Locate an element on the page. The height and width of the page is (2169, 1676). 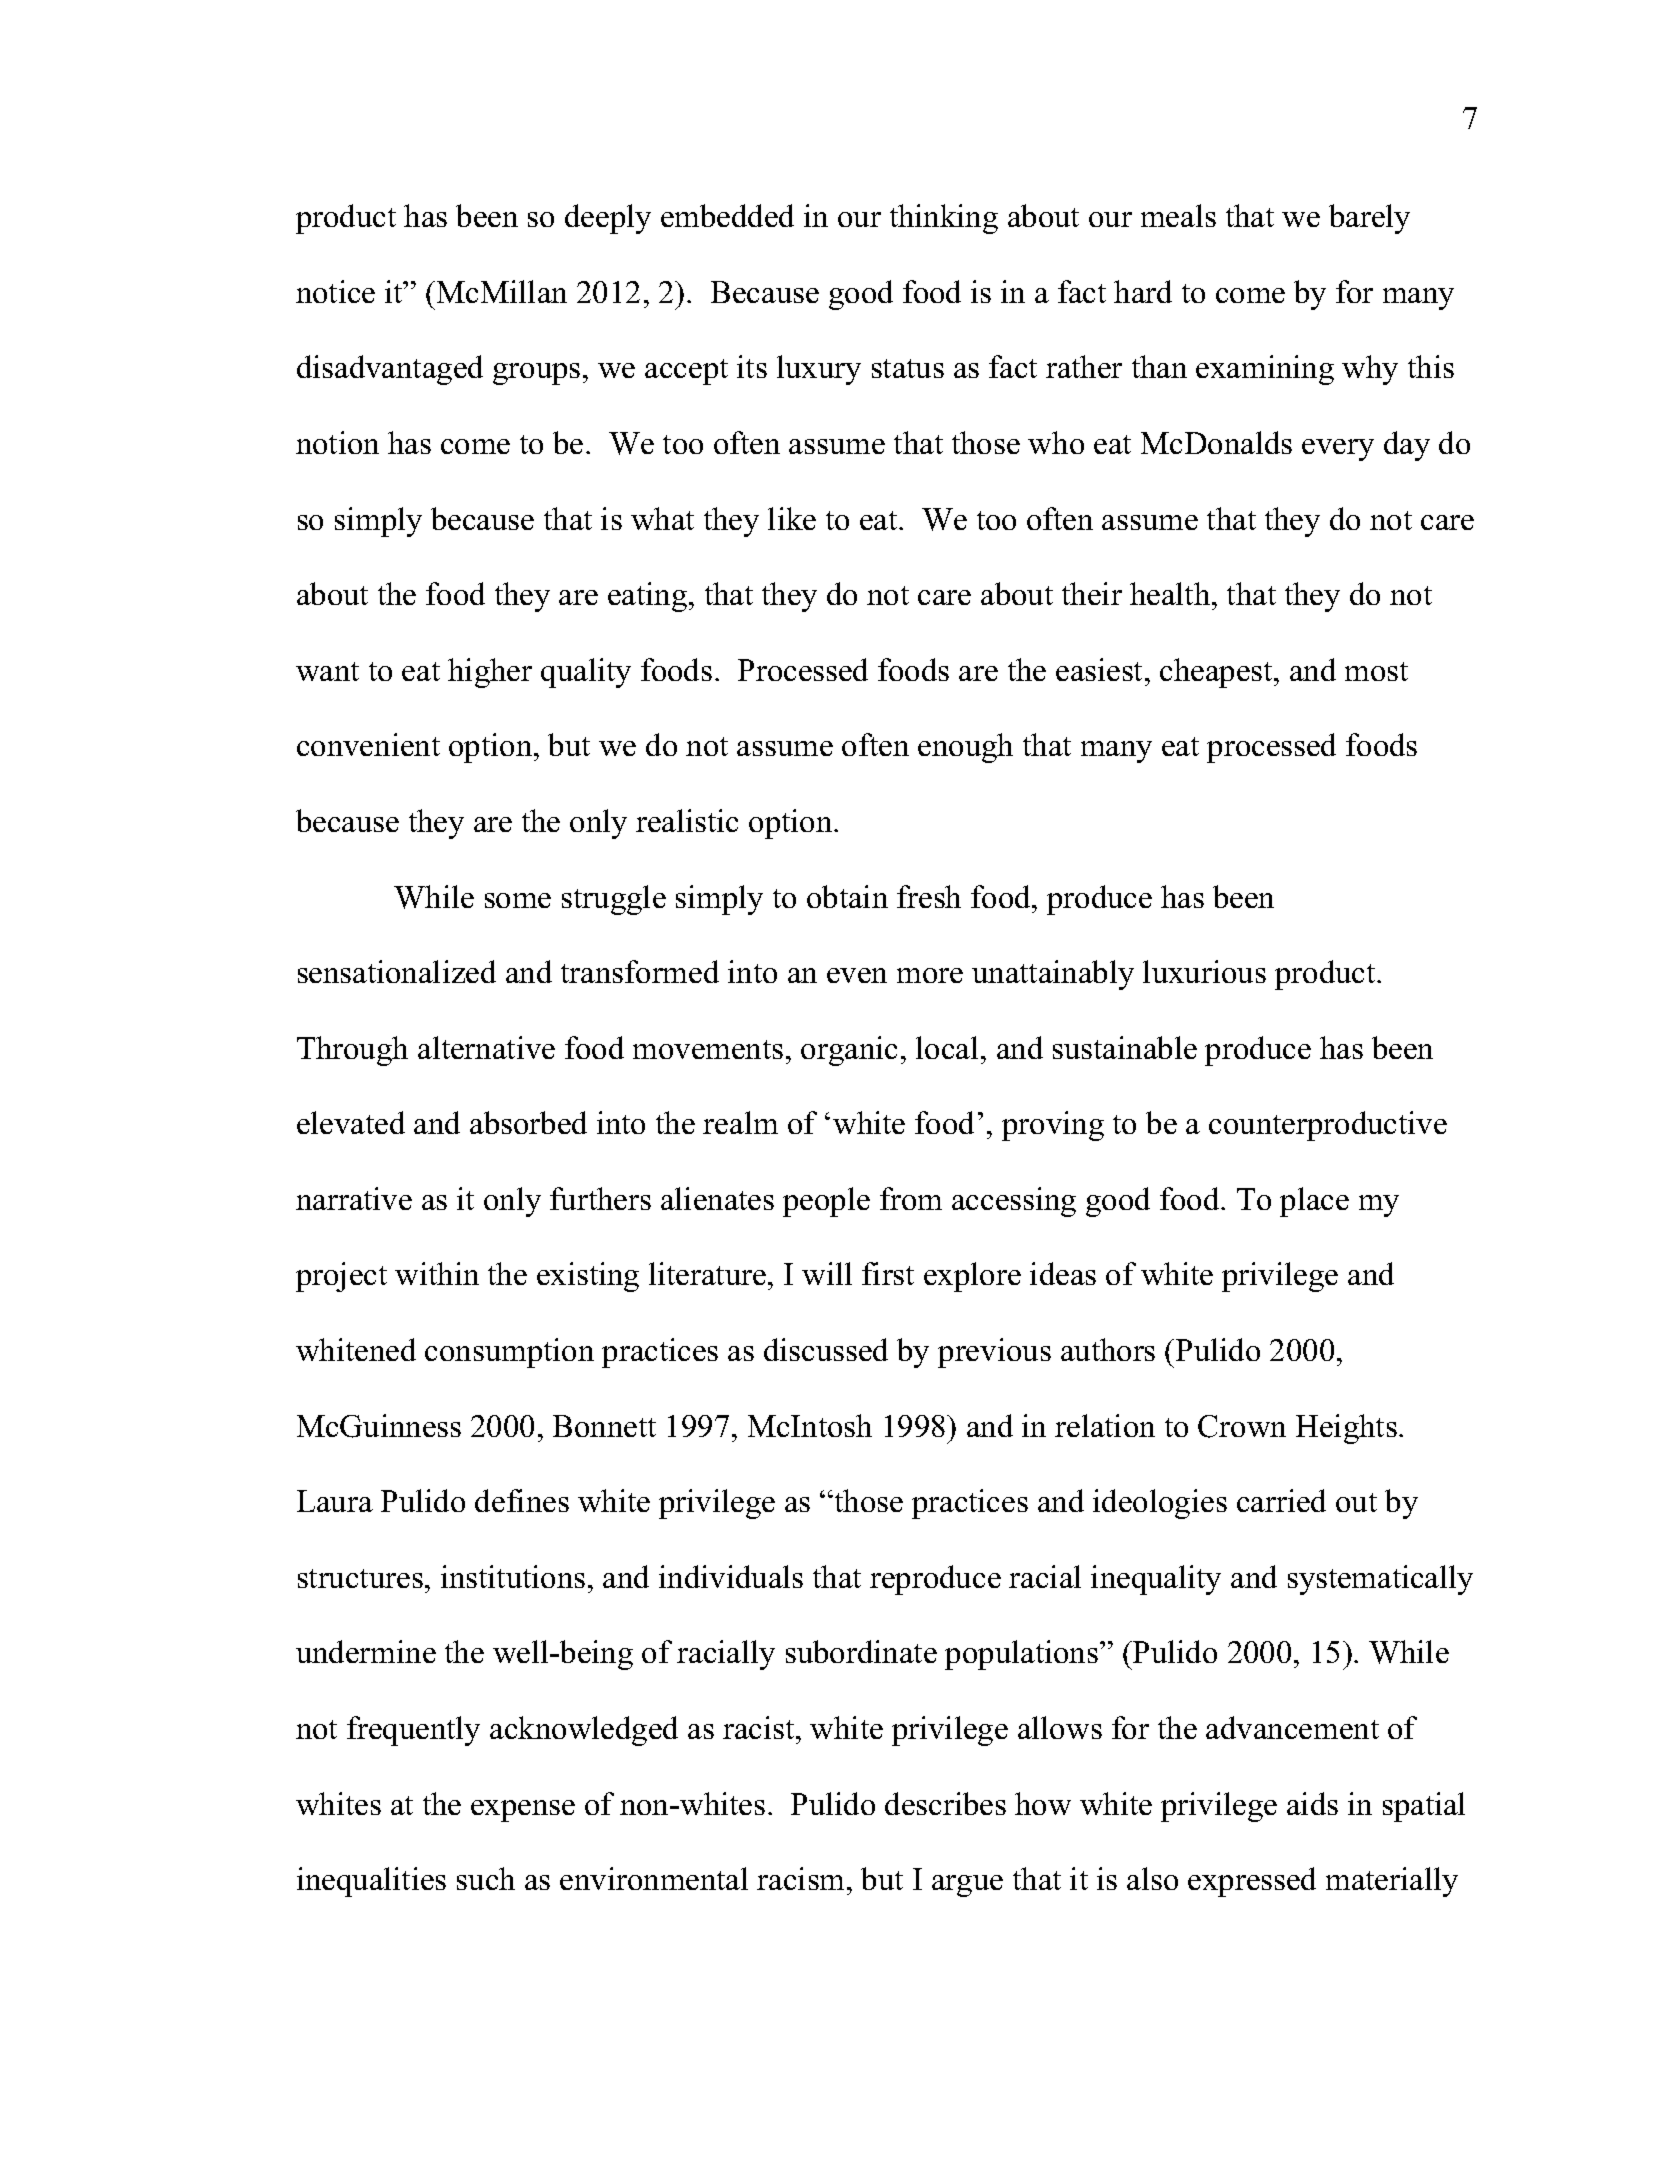
some is located at coordinates (518, 900).
